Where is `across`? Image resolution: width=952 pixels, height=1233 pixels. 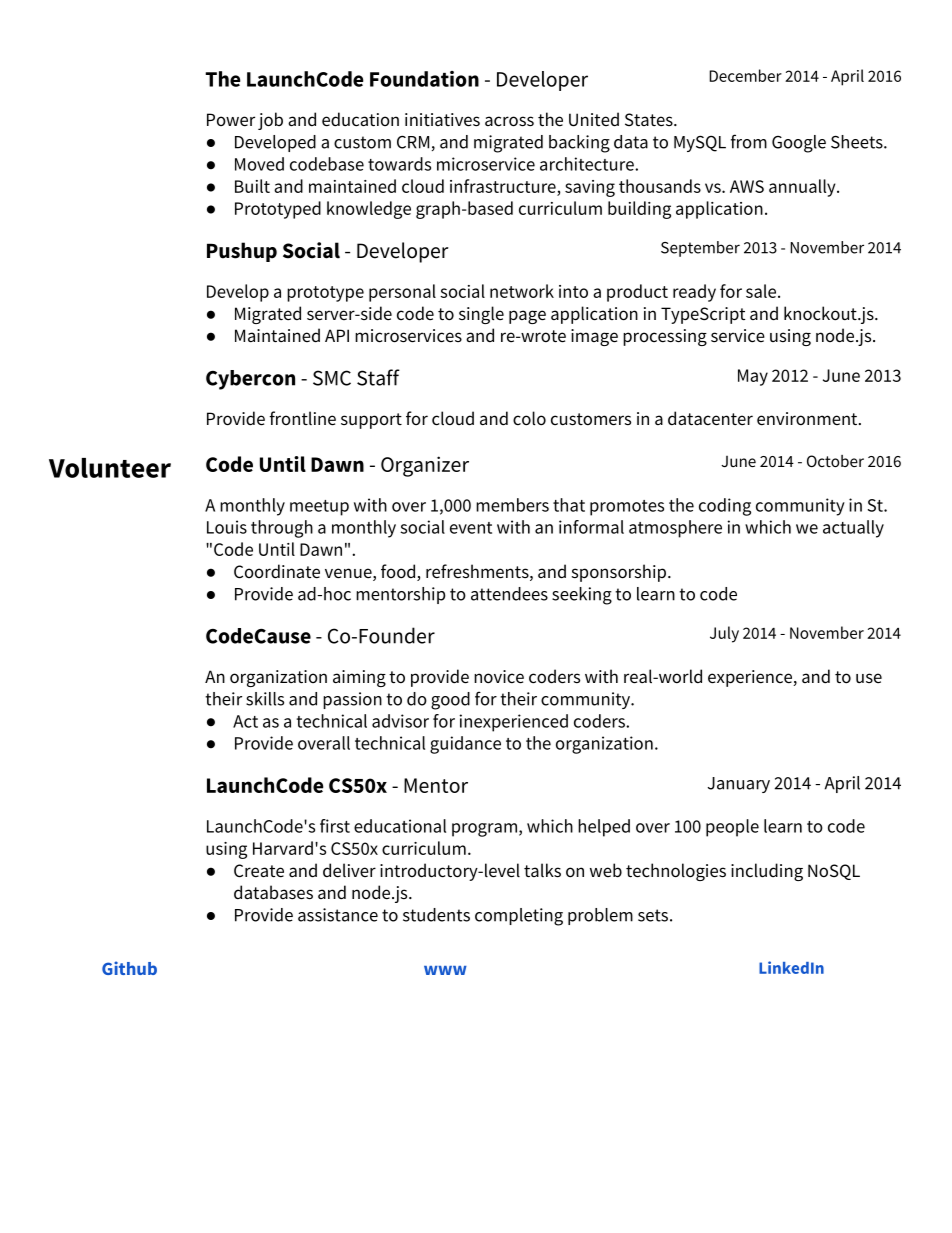
across is located at coordinates (509, 121).
